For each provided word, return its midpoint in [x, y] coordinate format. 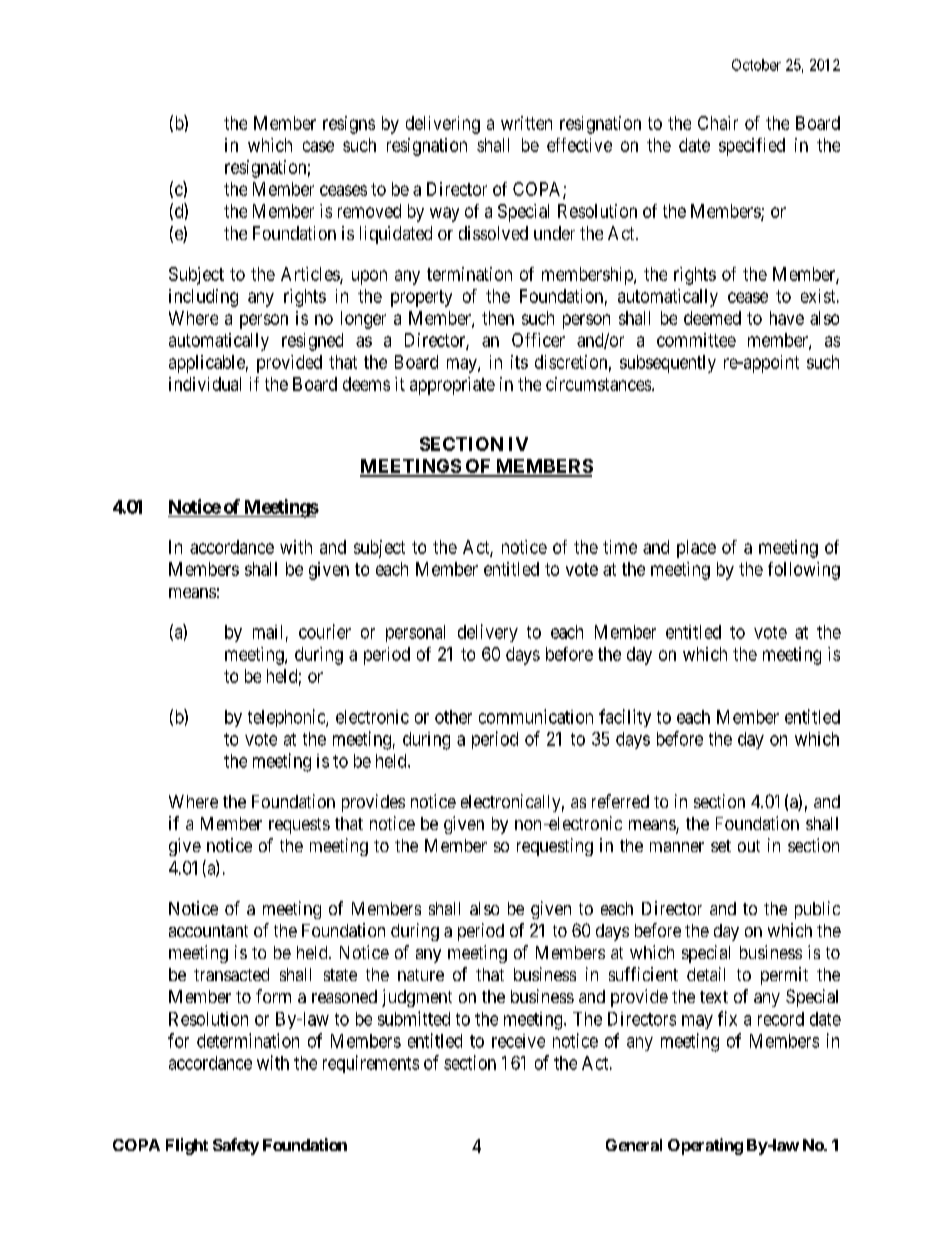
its [519, 362]
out [749, 846]
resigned [312, 342]
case [318, 146]
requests [299, 826]
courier [325, 631]
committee [696, 340]
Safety [236, 1146]
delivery [488, 633]
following [804, 571]
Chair [718, 123]
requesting [555, 847]
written [526, 123]
